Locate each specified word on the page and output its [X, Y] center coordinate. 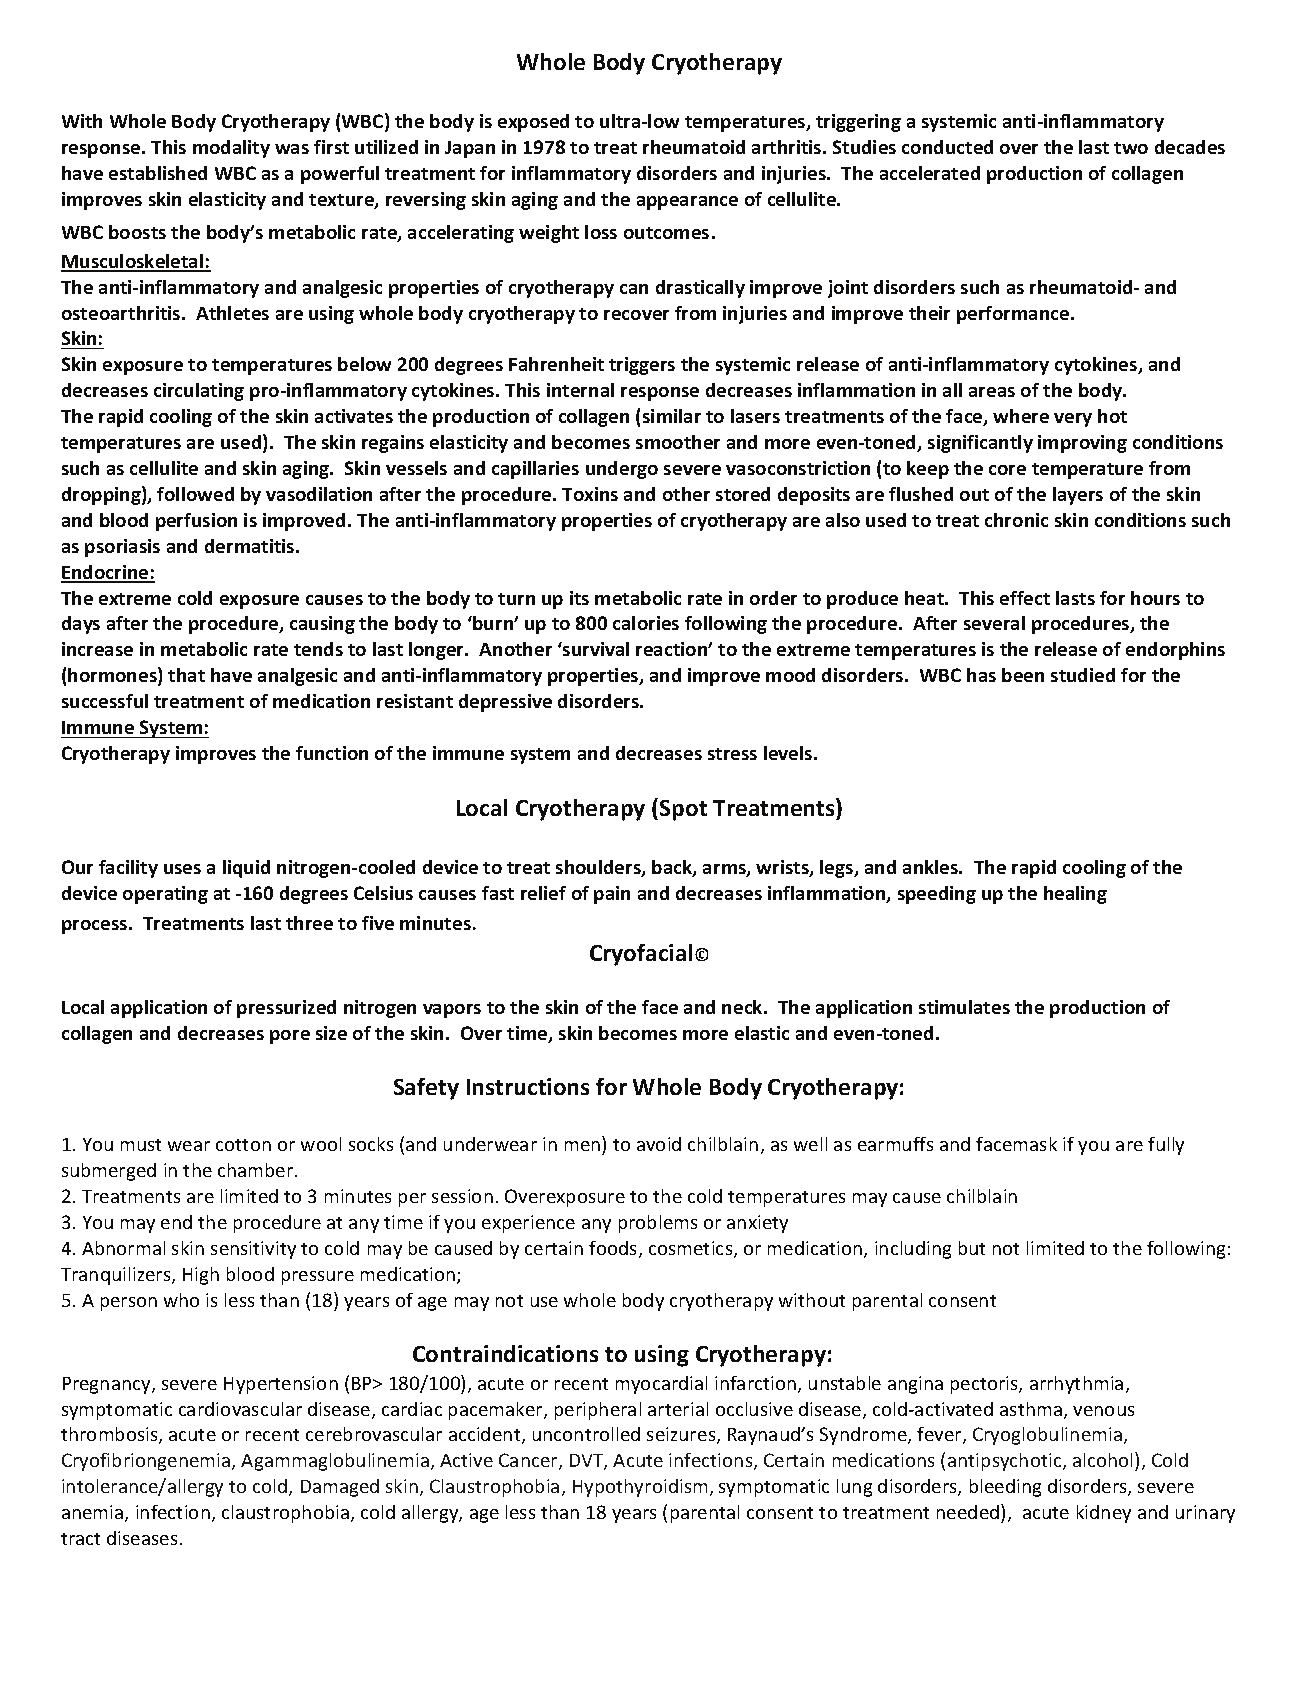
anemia [94, 1513]
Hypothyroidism [640, 1488]
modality [231, 149]
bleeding [1005, 1488]
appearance [687, 203]
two [1131, 148]
